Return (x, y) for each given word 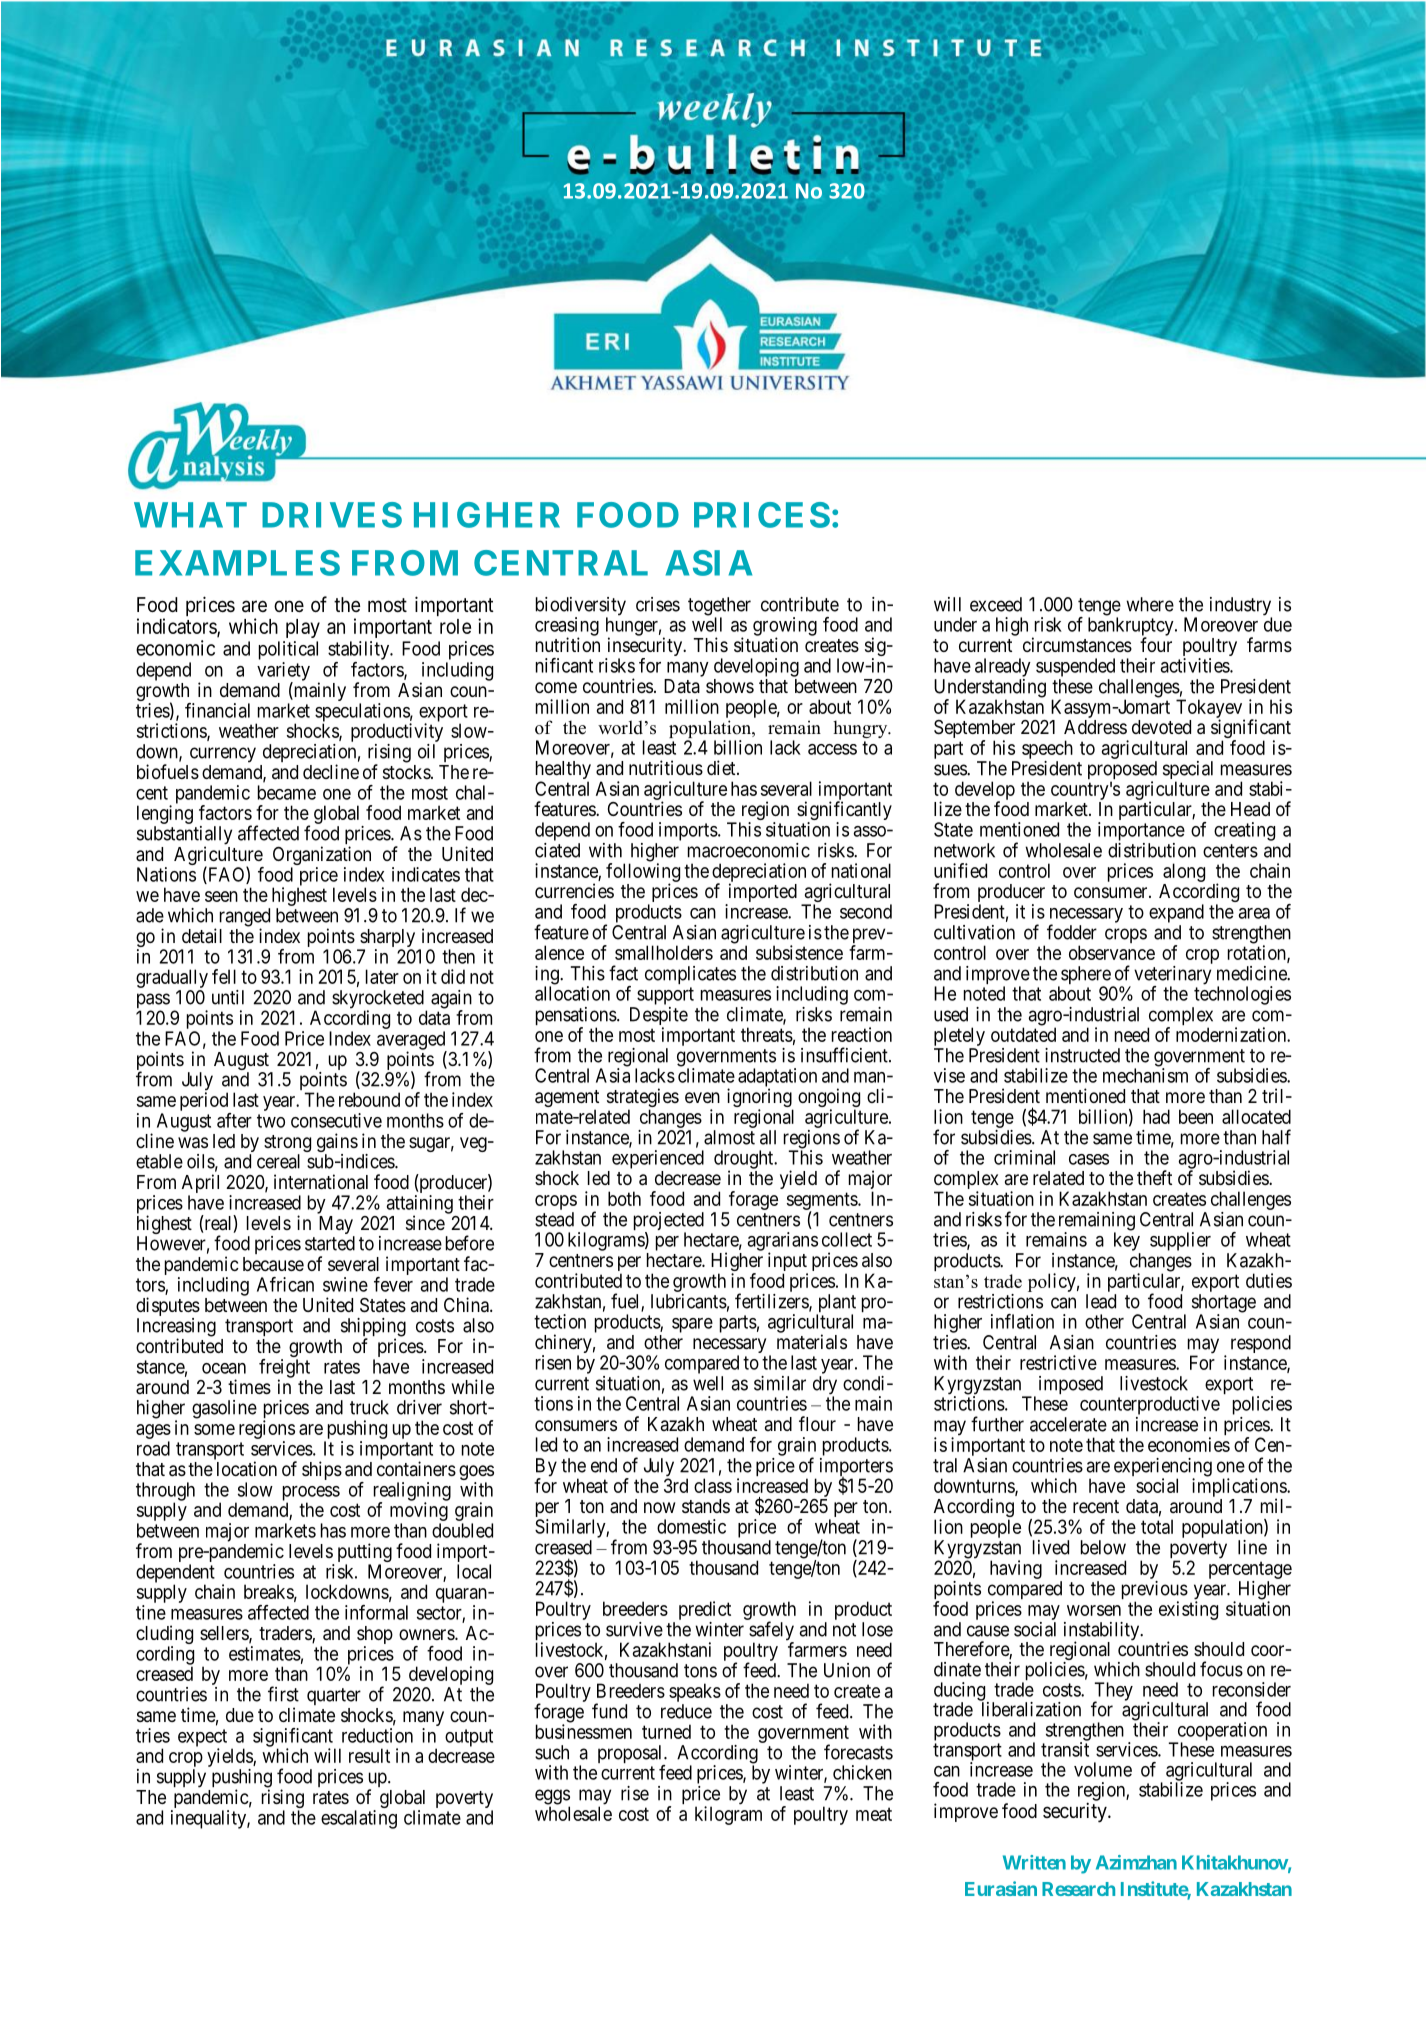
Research (1078, 1889)
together (719, 607)
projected (669, 1222)
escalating (359, 1819)
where (1150, 604)
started (330, 1243)
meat (874, 1814)
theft (1154, 1177)
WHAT (190, 515)
